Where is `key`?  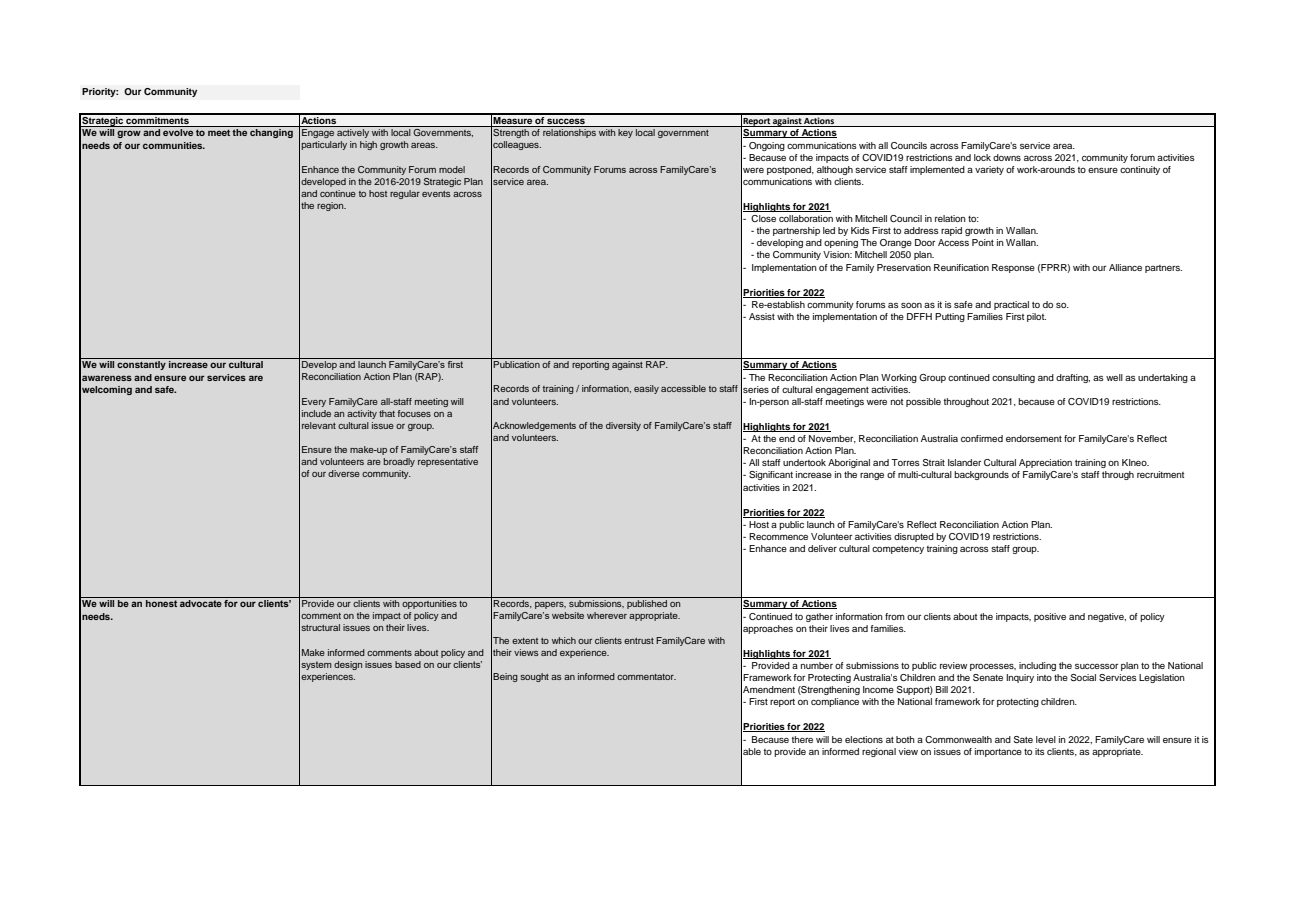
key is located at coordinates (625, 133).
